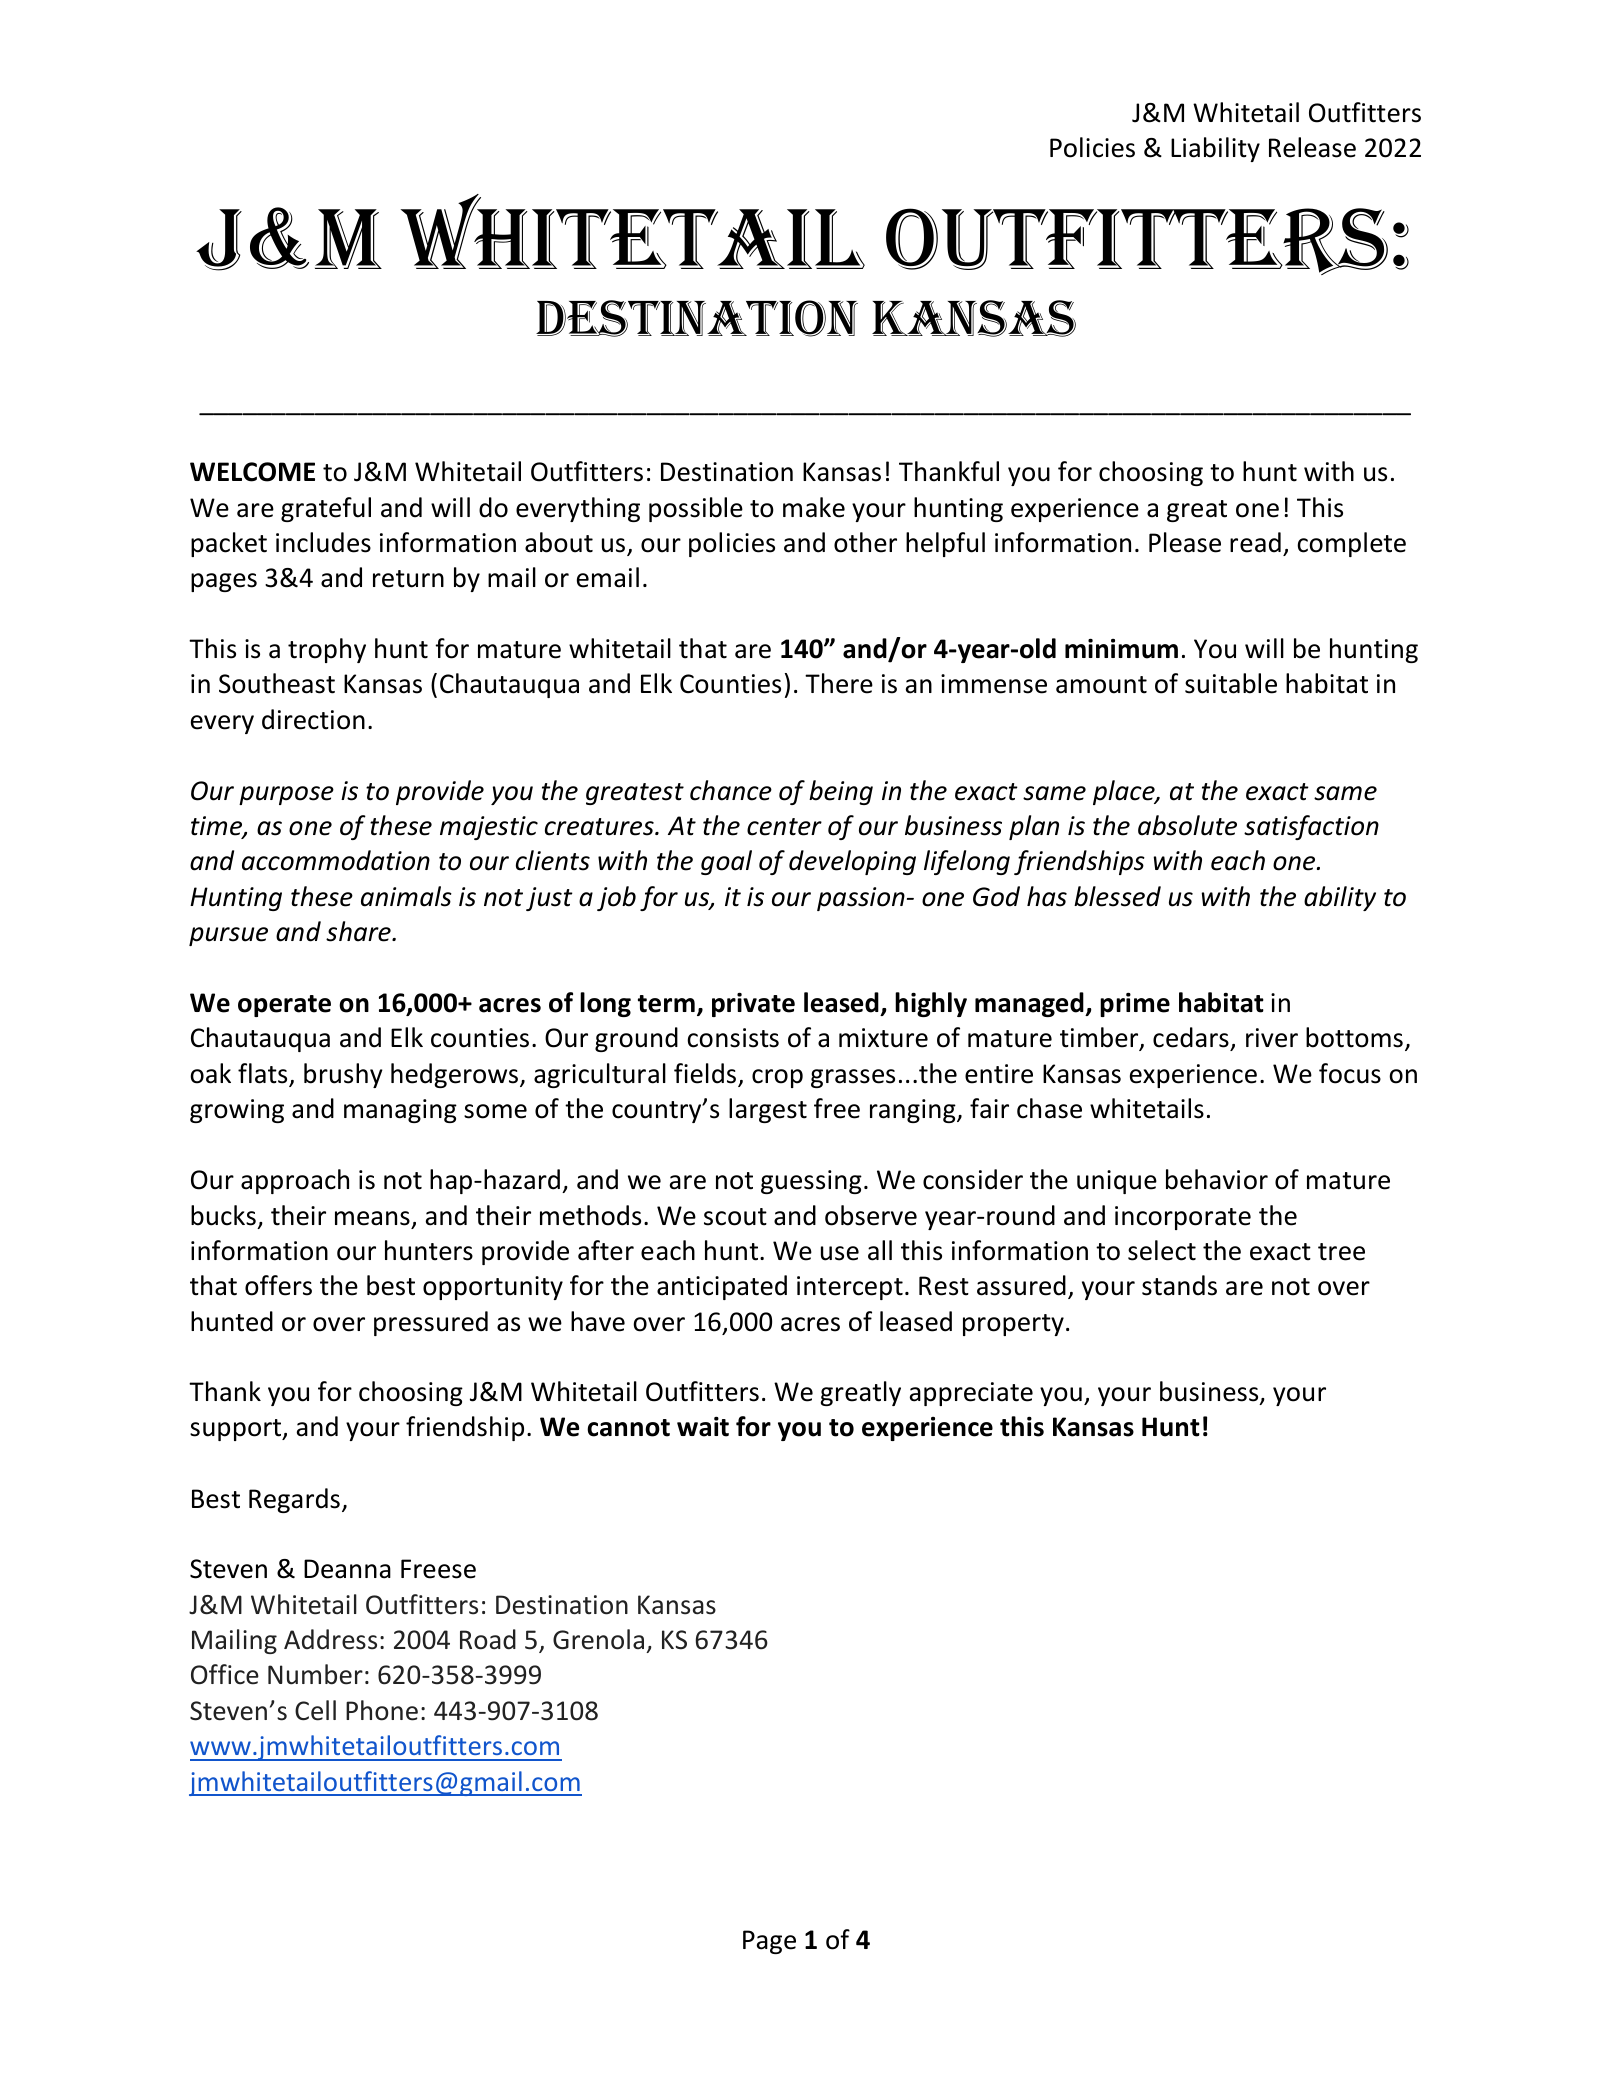 The width and height of the image is (1612, 2087). Describe the element at coordinates (359, 931) in the image. I see `share` at that location.
